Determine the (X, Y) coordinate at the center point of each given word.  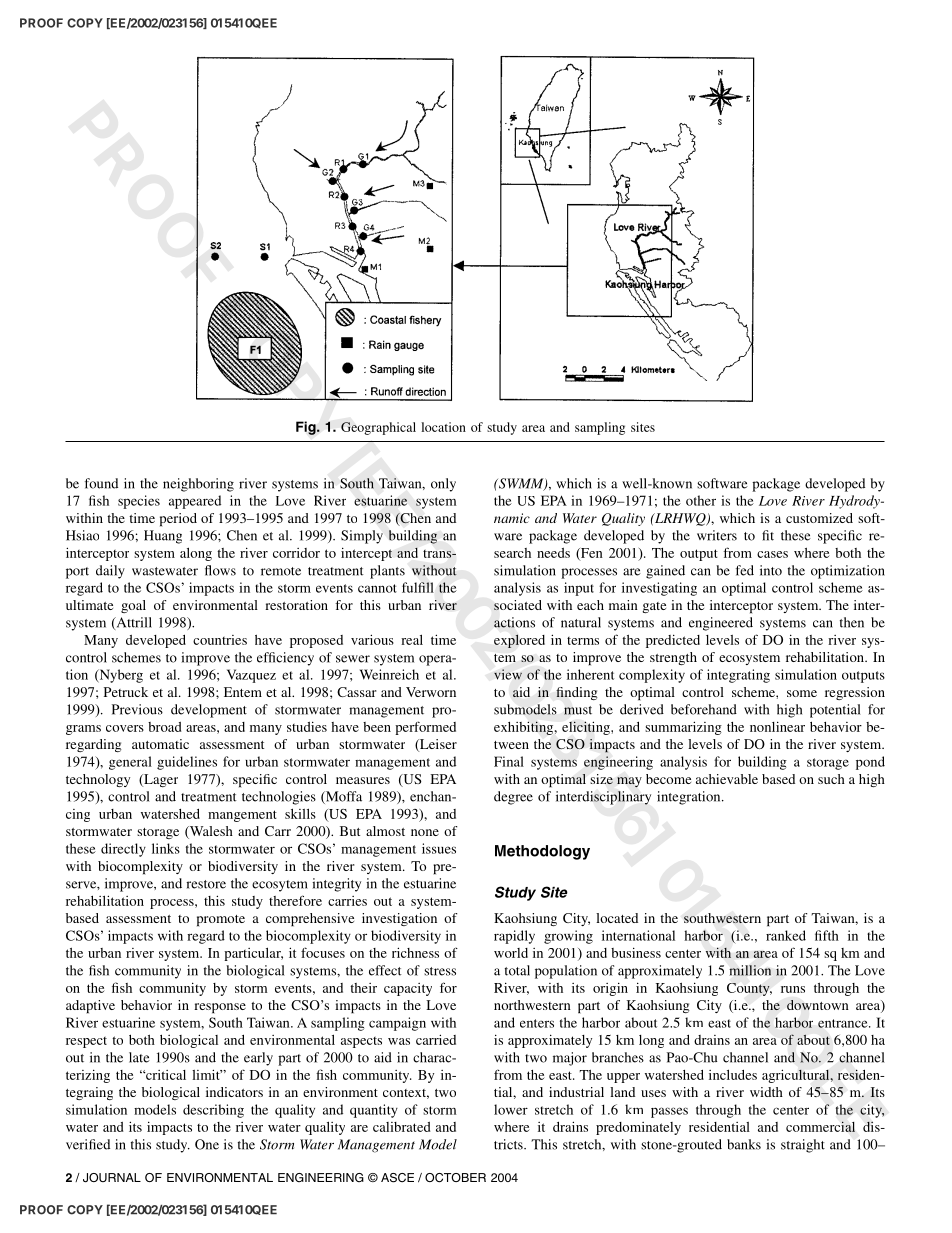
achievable (727, 779)
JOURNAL (112, 1178)
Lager (160, 780)
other (701, 500)
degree (513, 798)
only (443, 485)
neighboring (198, 485)
